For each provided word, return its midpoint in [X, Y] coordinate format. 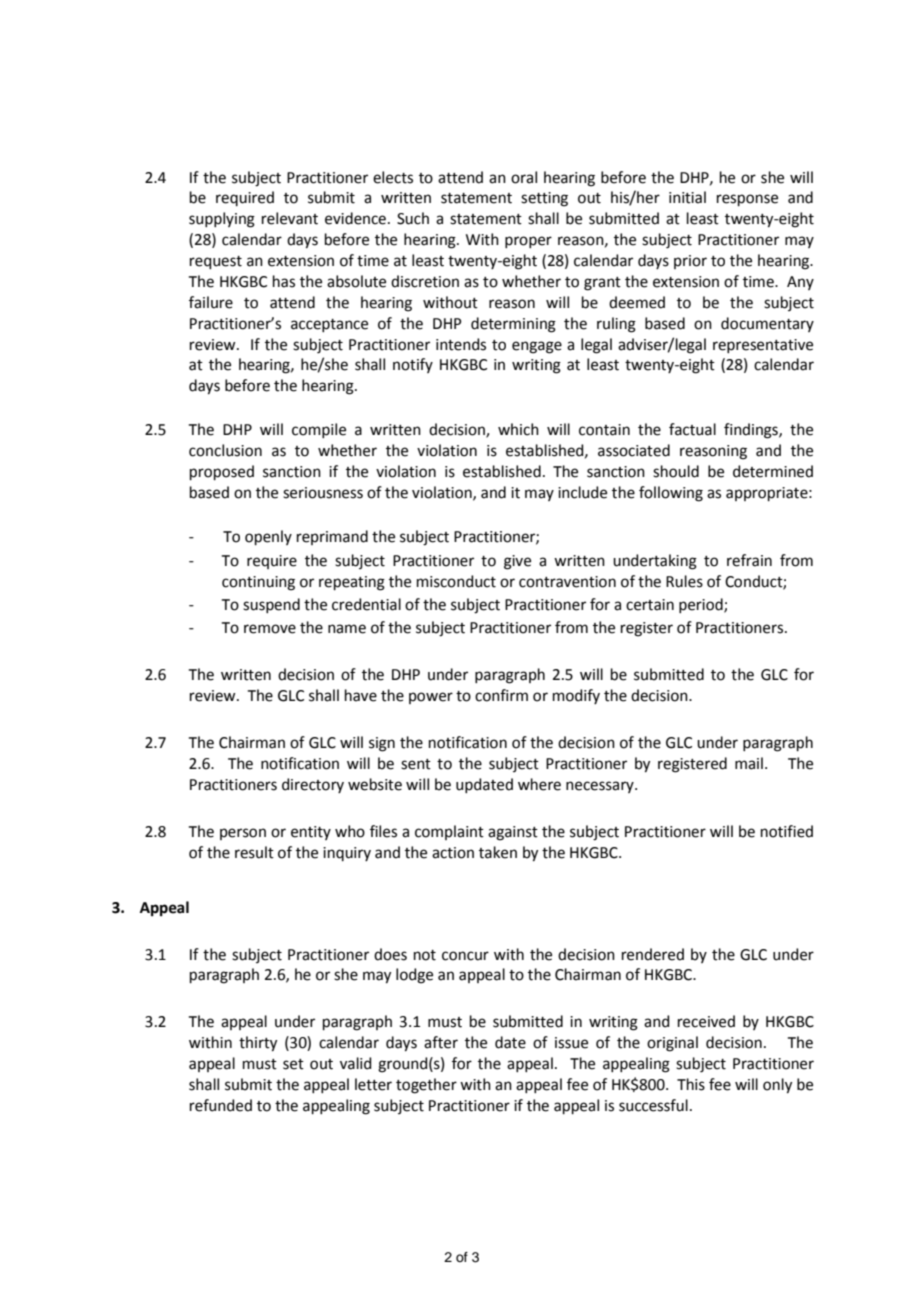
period [702, 605]
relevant [290, 218]
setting [544, 199]
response [747, 200]
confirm [501, 695]
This [691, 1084]
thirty [258, 1044]
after [441, 1042]
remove [270, 629]
